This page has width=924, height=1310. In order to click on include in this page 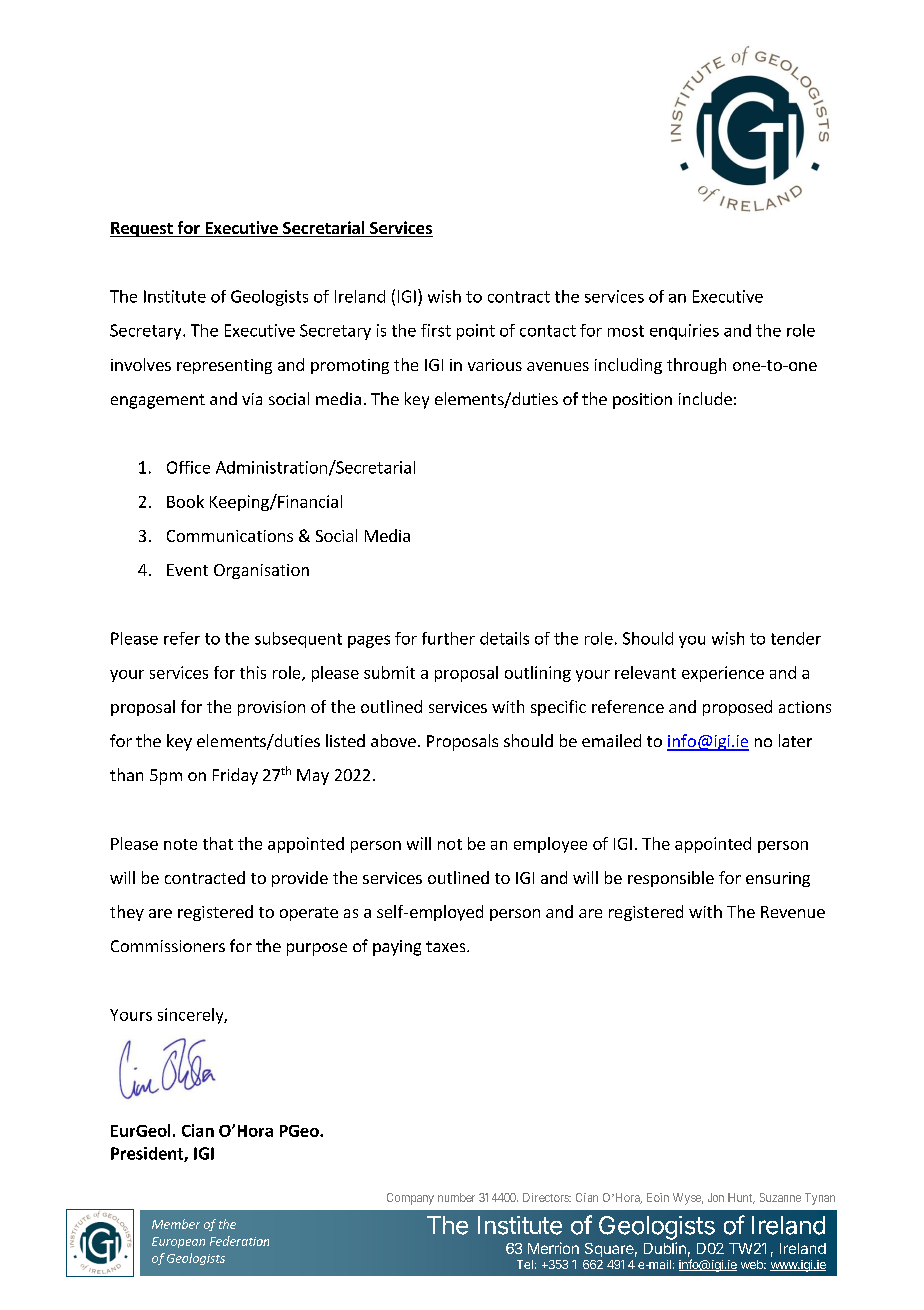, I will do `click(705, 398)`.
